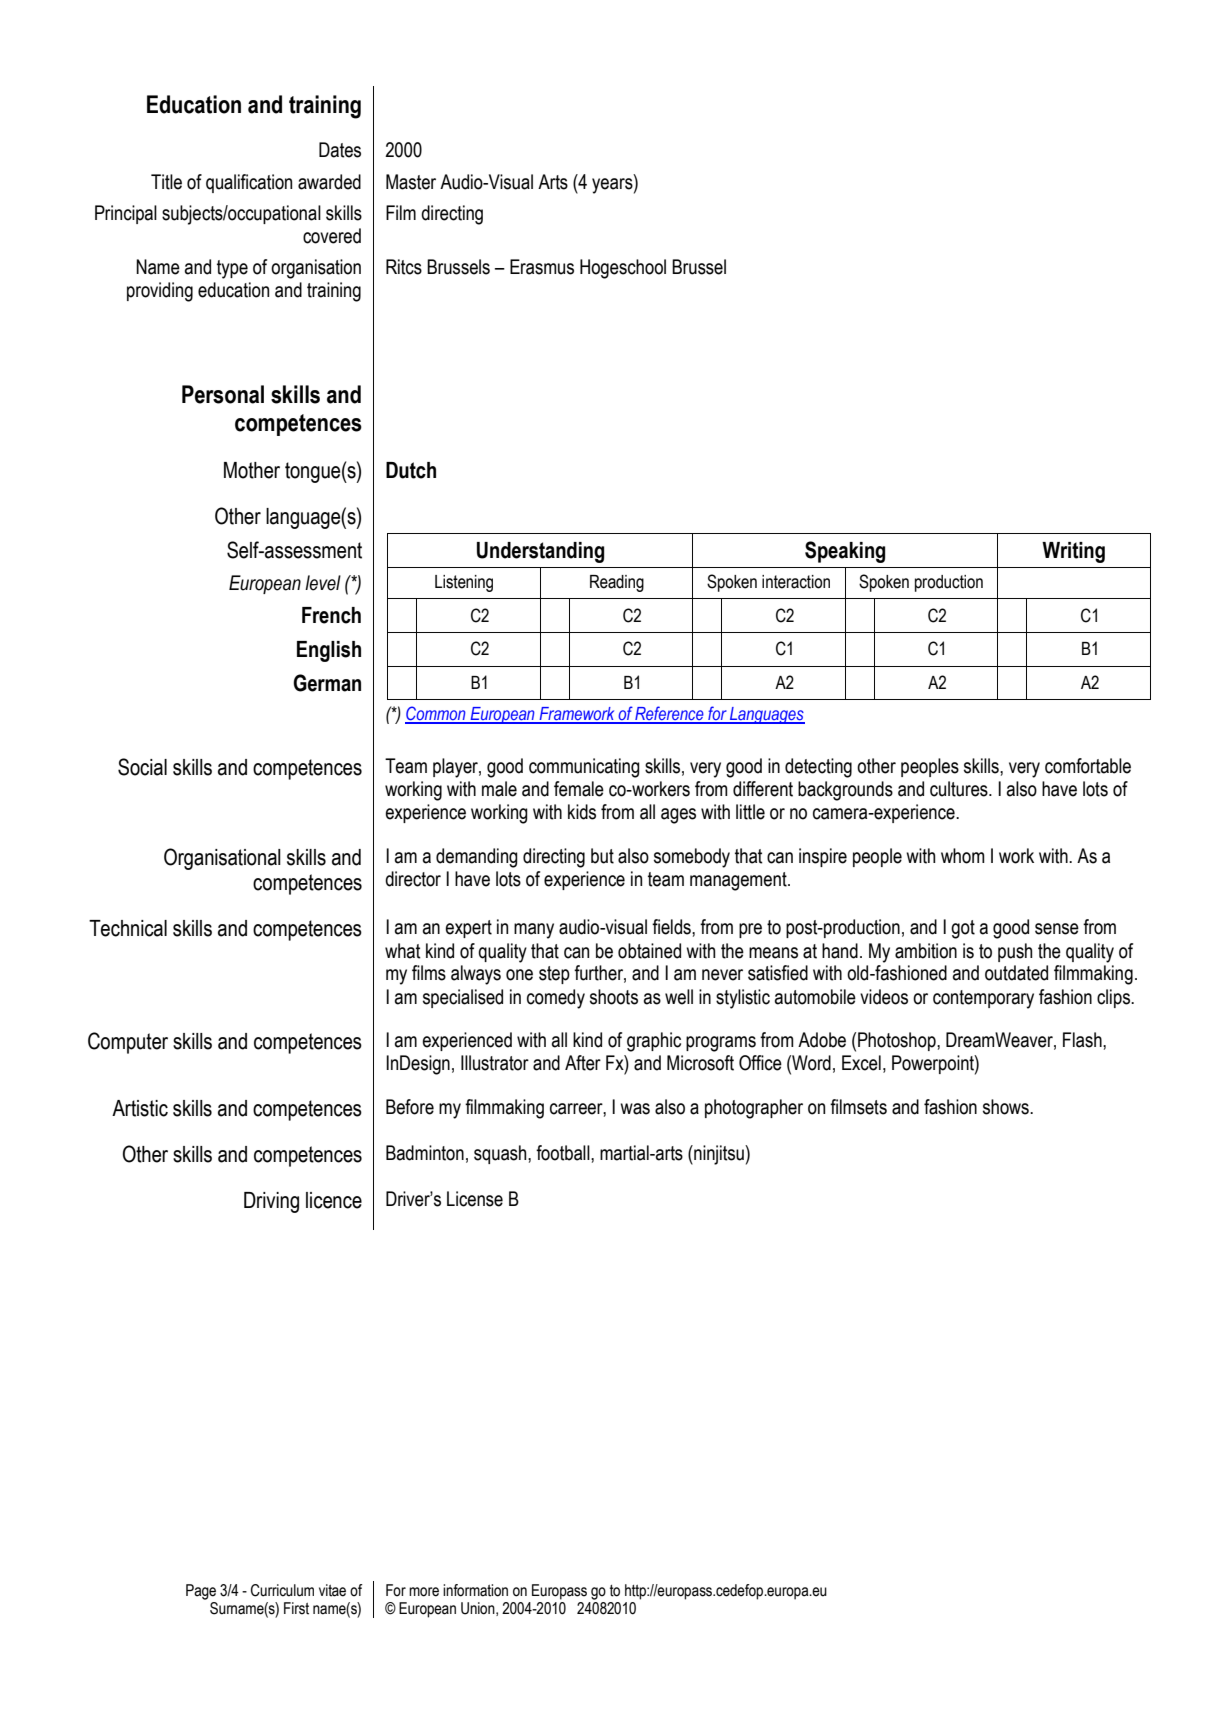 The image size is (1208, 1709). Describe the element at coordinates (128, 1043) in the screenshot. I see `Computer` at that location.
